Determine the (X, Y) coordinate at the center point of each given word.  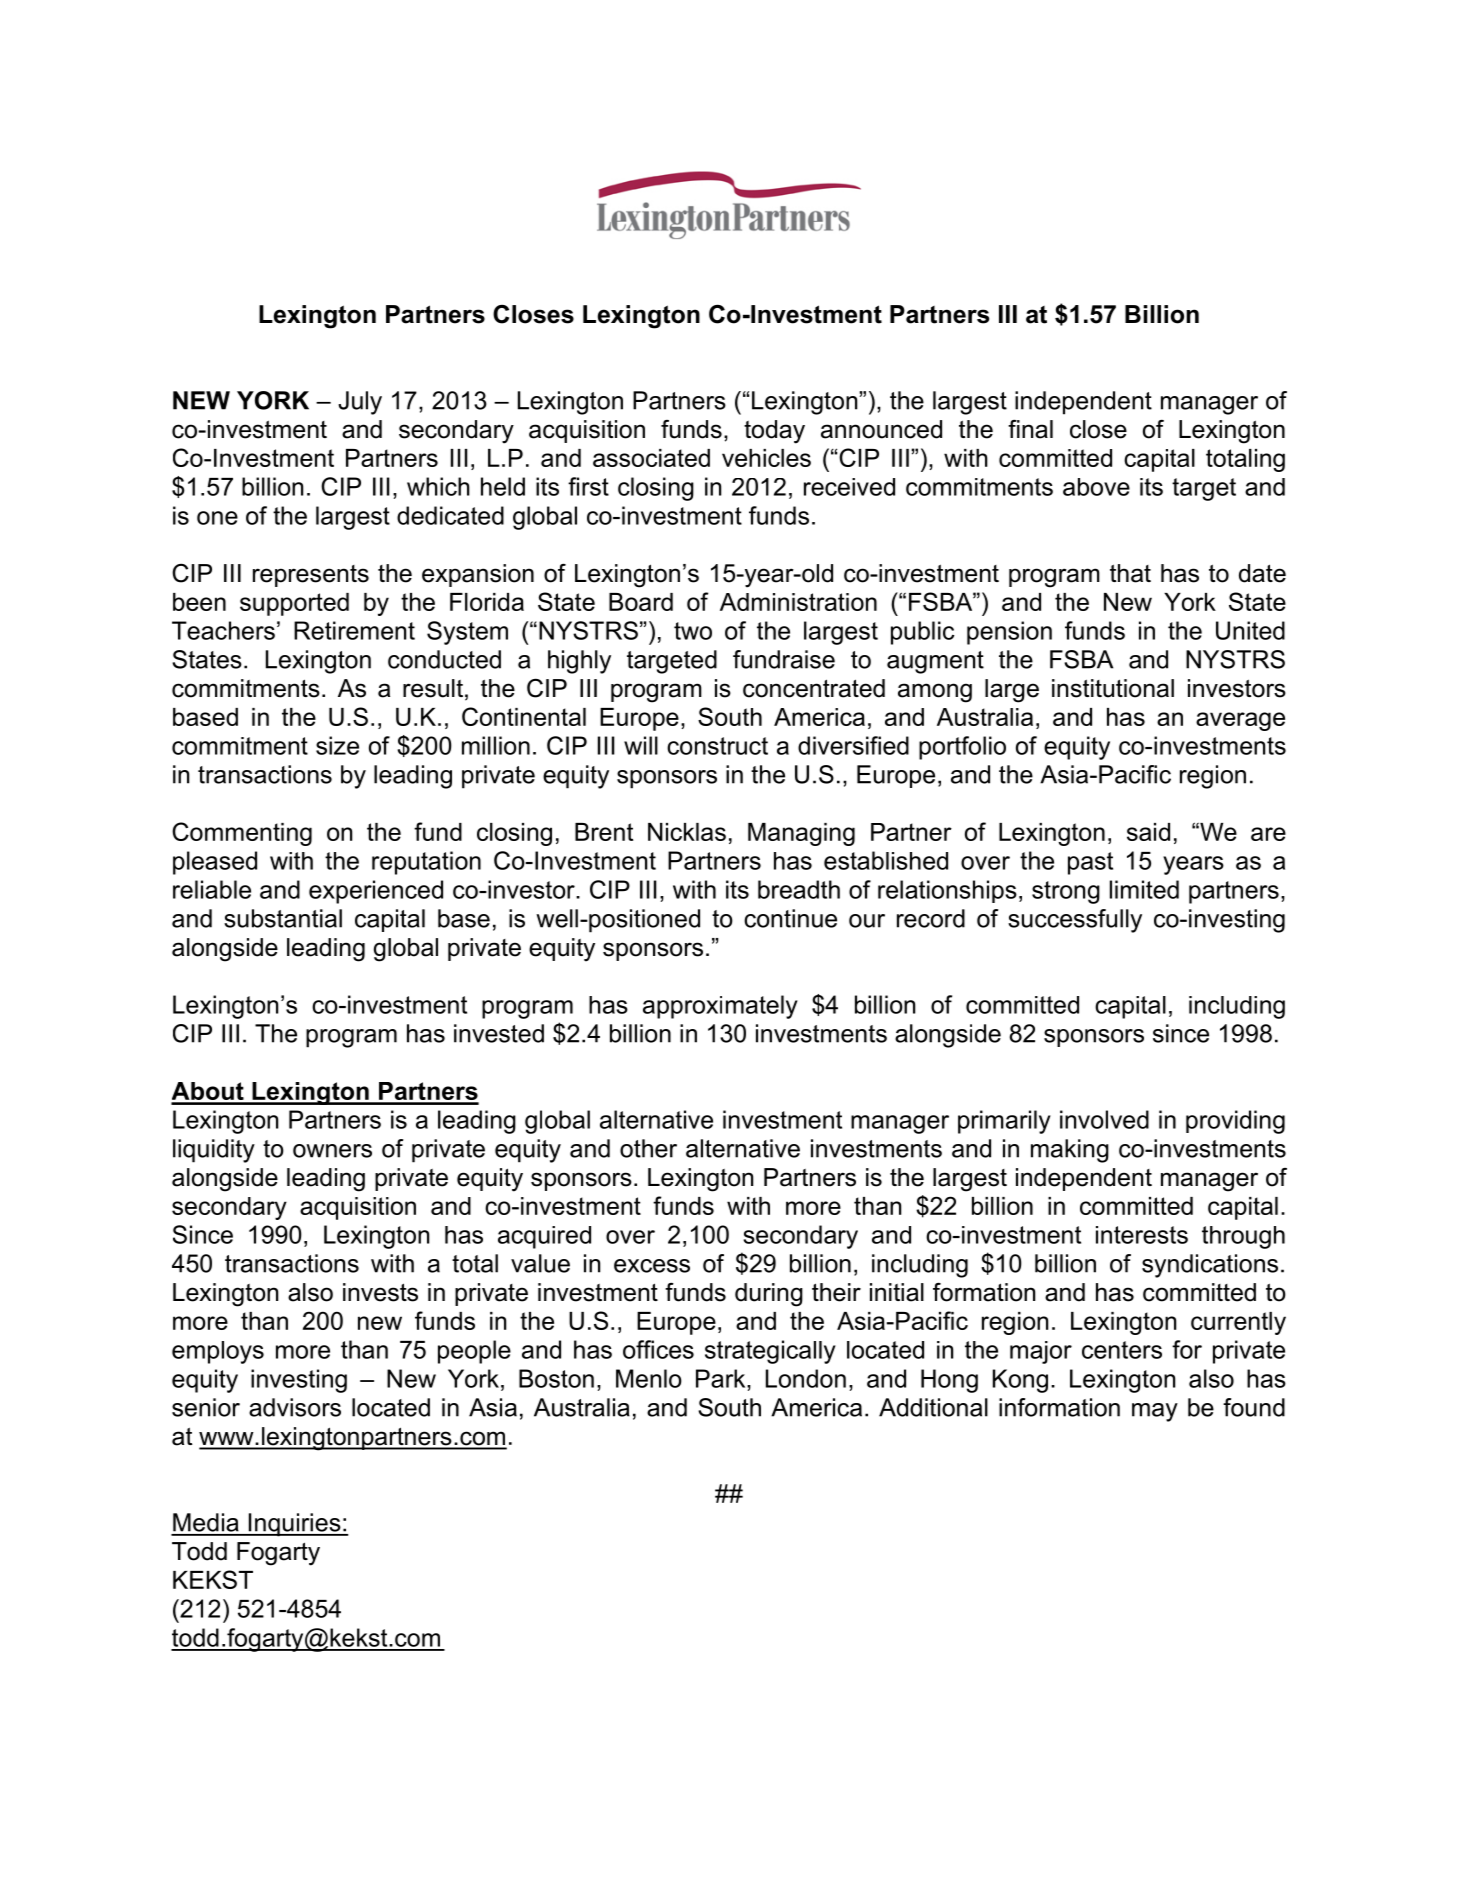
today (774, 432)
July (360, 403)
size (337, 745)
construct (717, 746)
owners (332, 1151)
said (1148, 832)
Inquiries (294, 1525)
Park (722, 1378)
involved (1104, 1119)
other (648, 1148)
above (1096, 487)
